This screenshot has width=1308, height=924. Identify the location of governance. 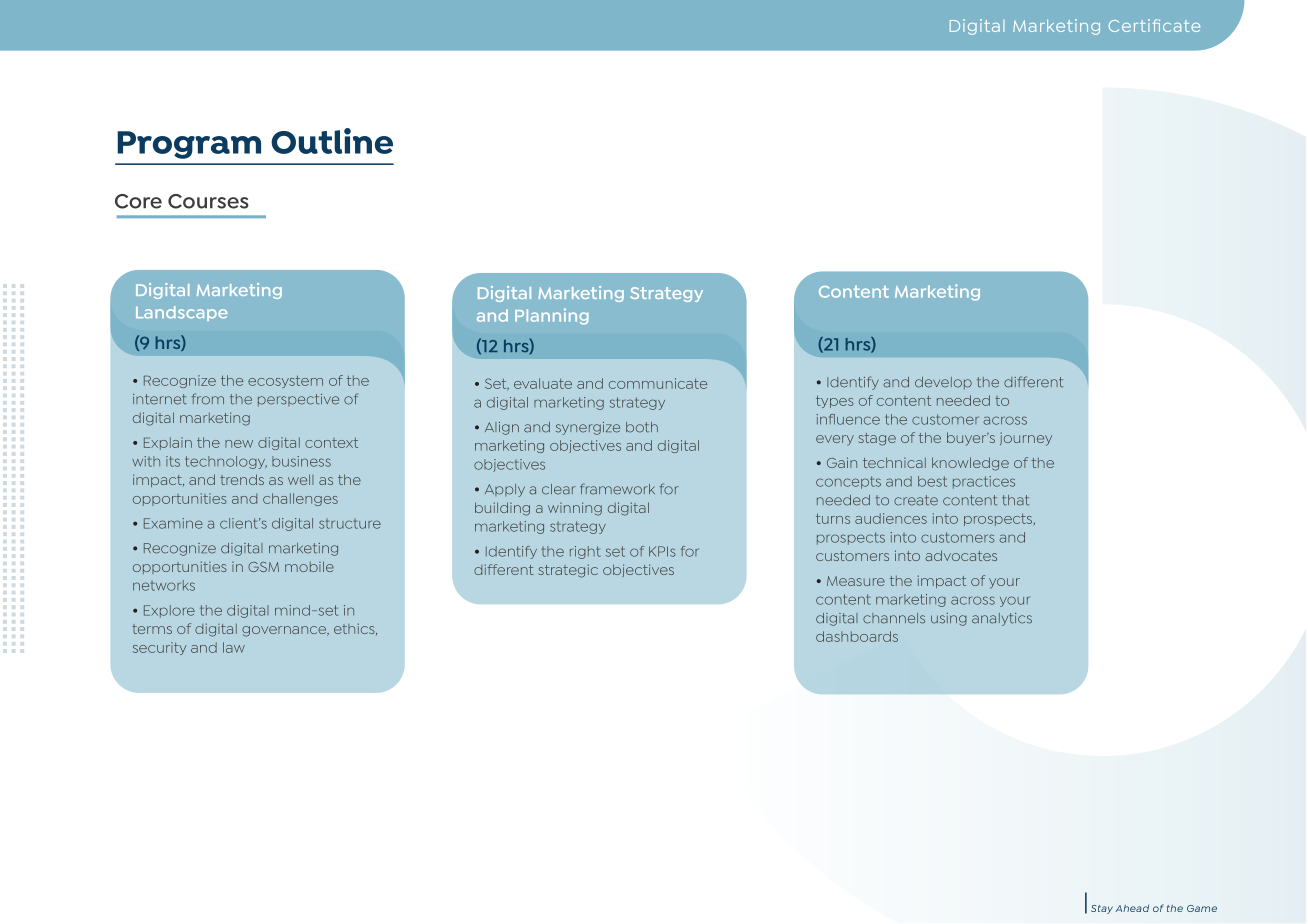
(285, 631).
